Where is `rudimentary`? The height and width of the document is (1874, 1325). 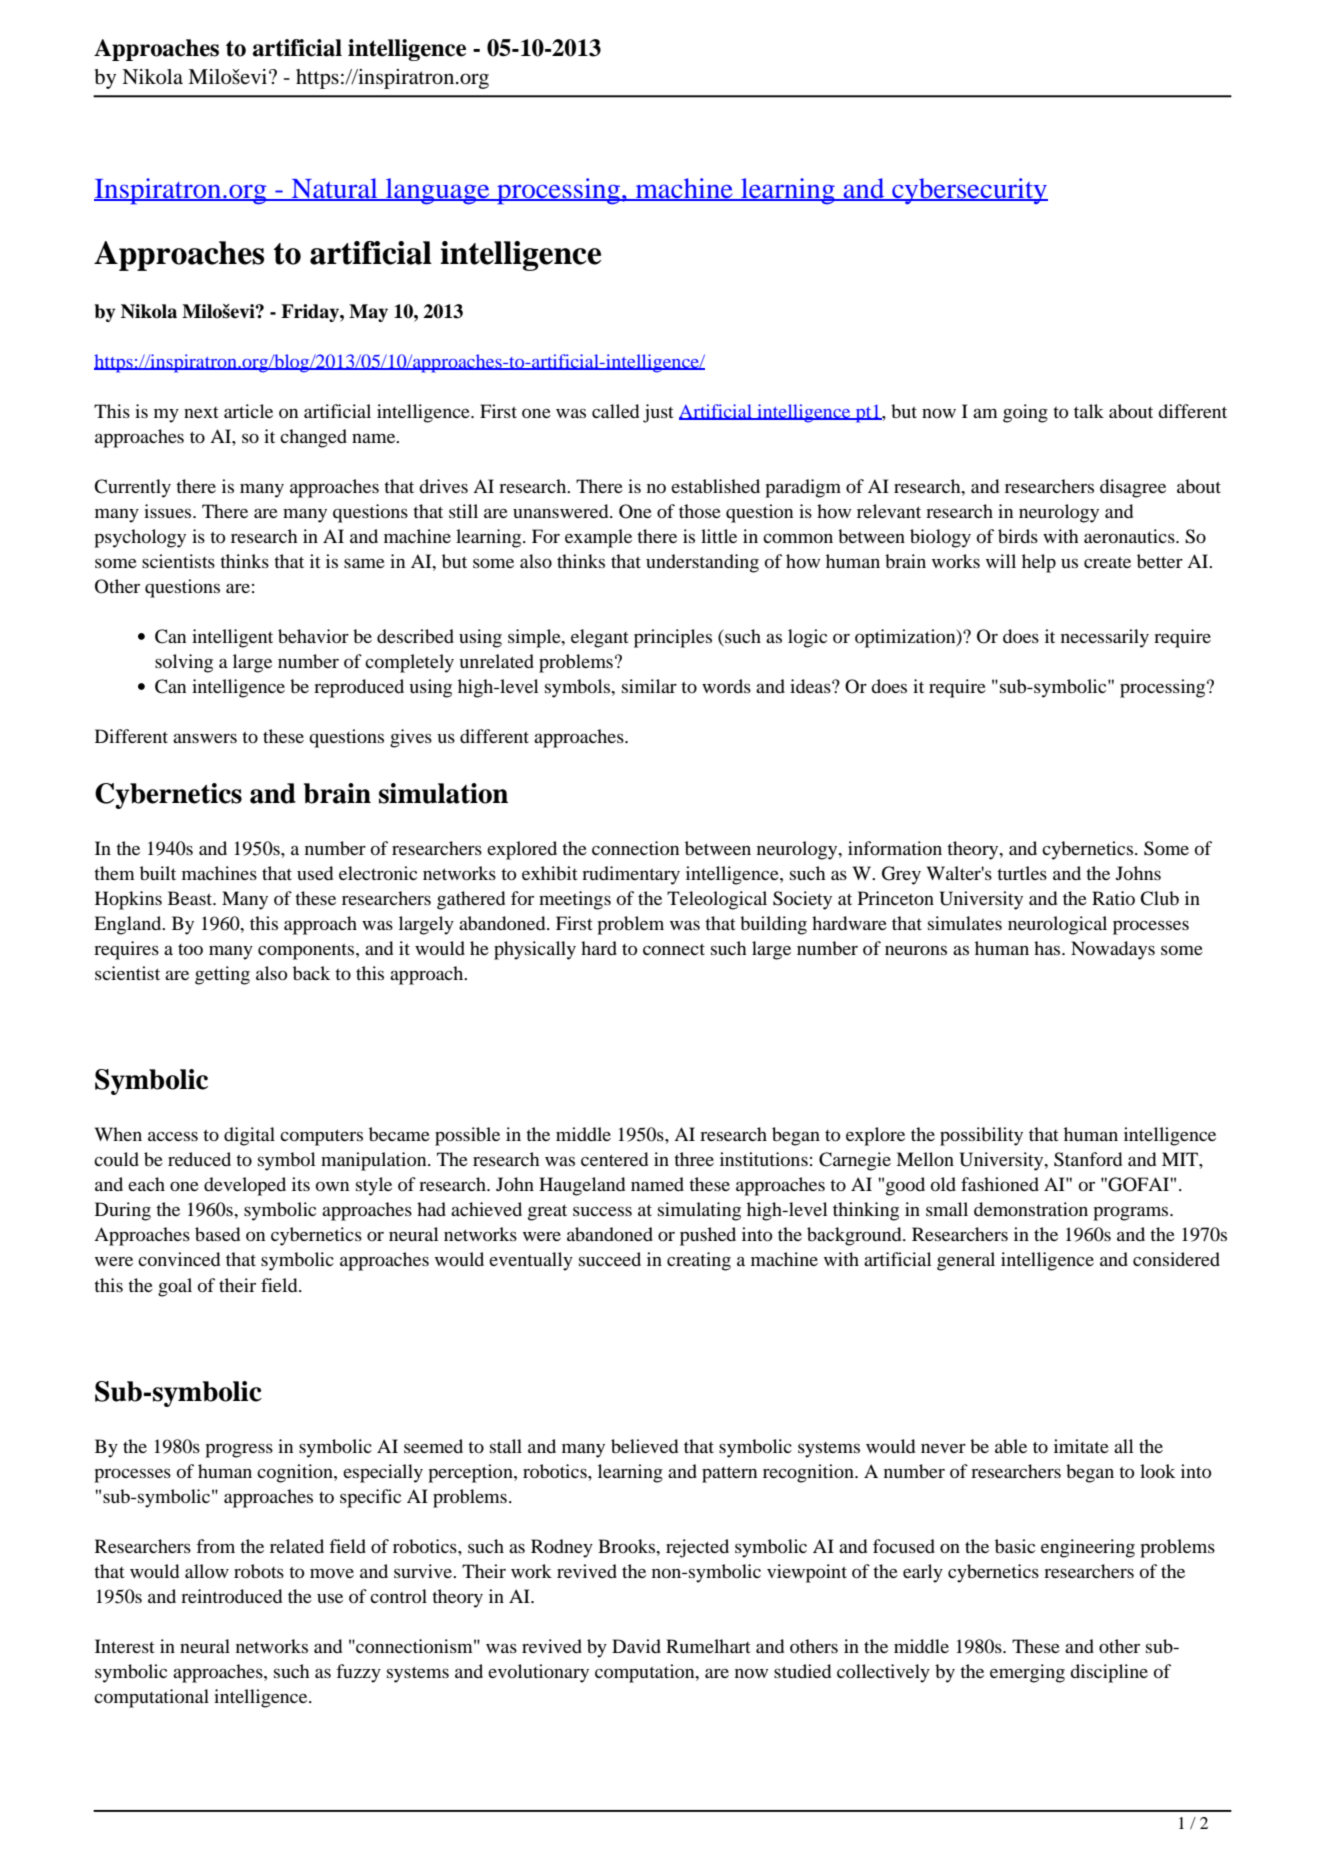 rudimentary is located at coordinates (631, 875).
